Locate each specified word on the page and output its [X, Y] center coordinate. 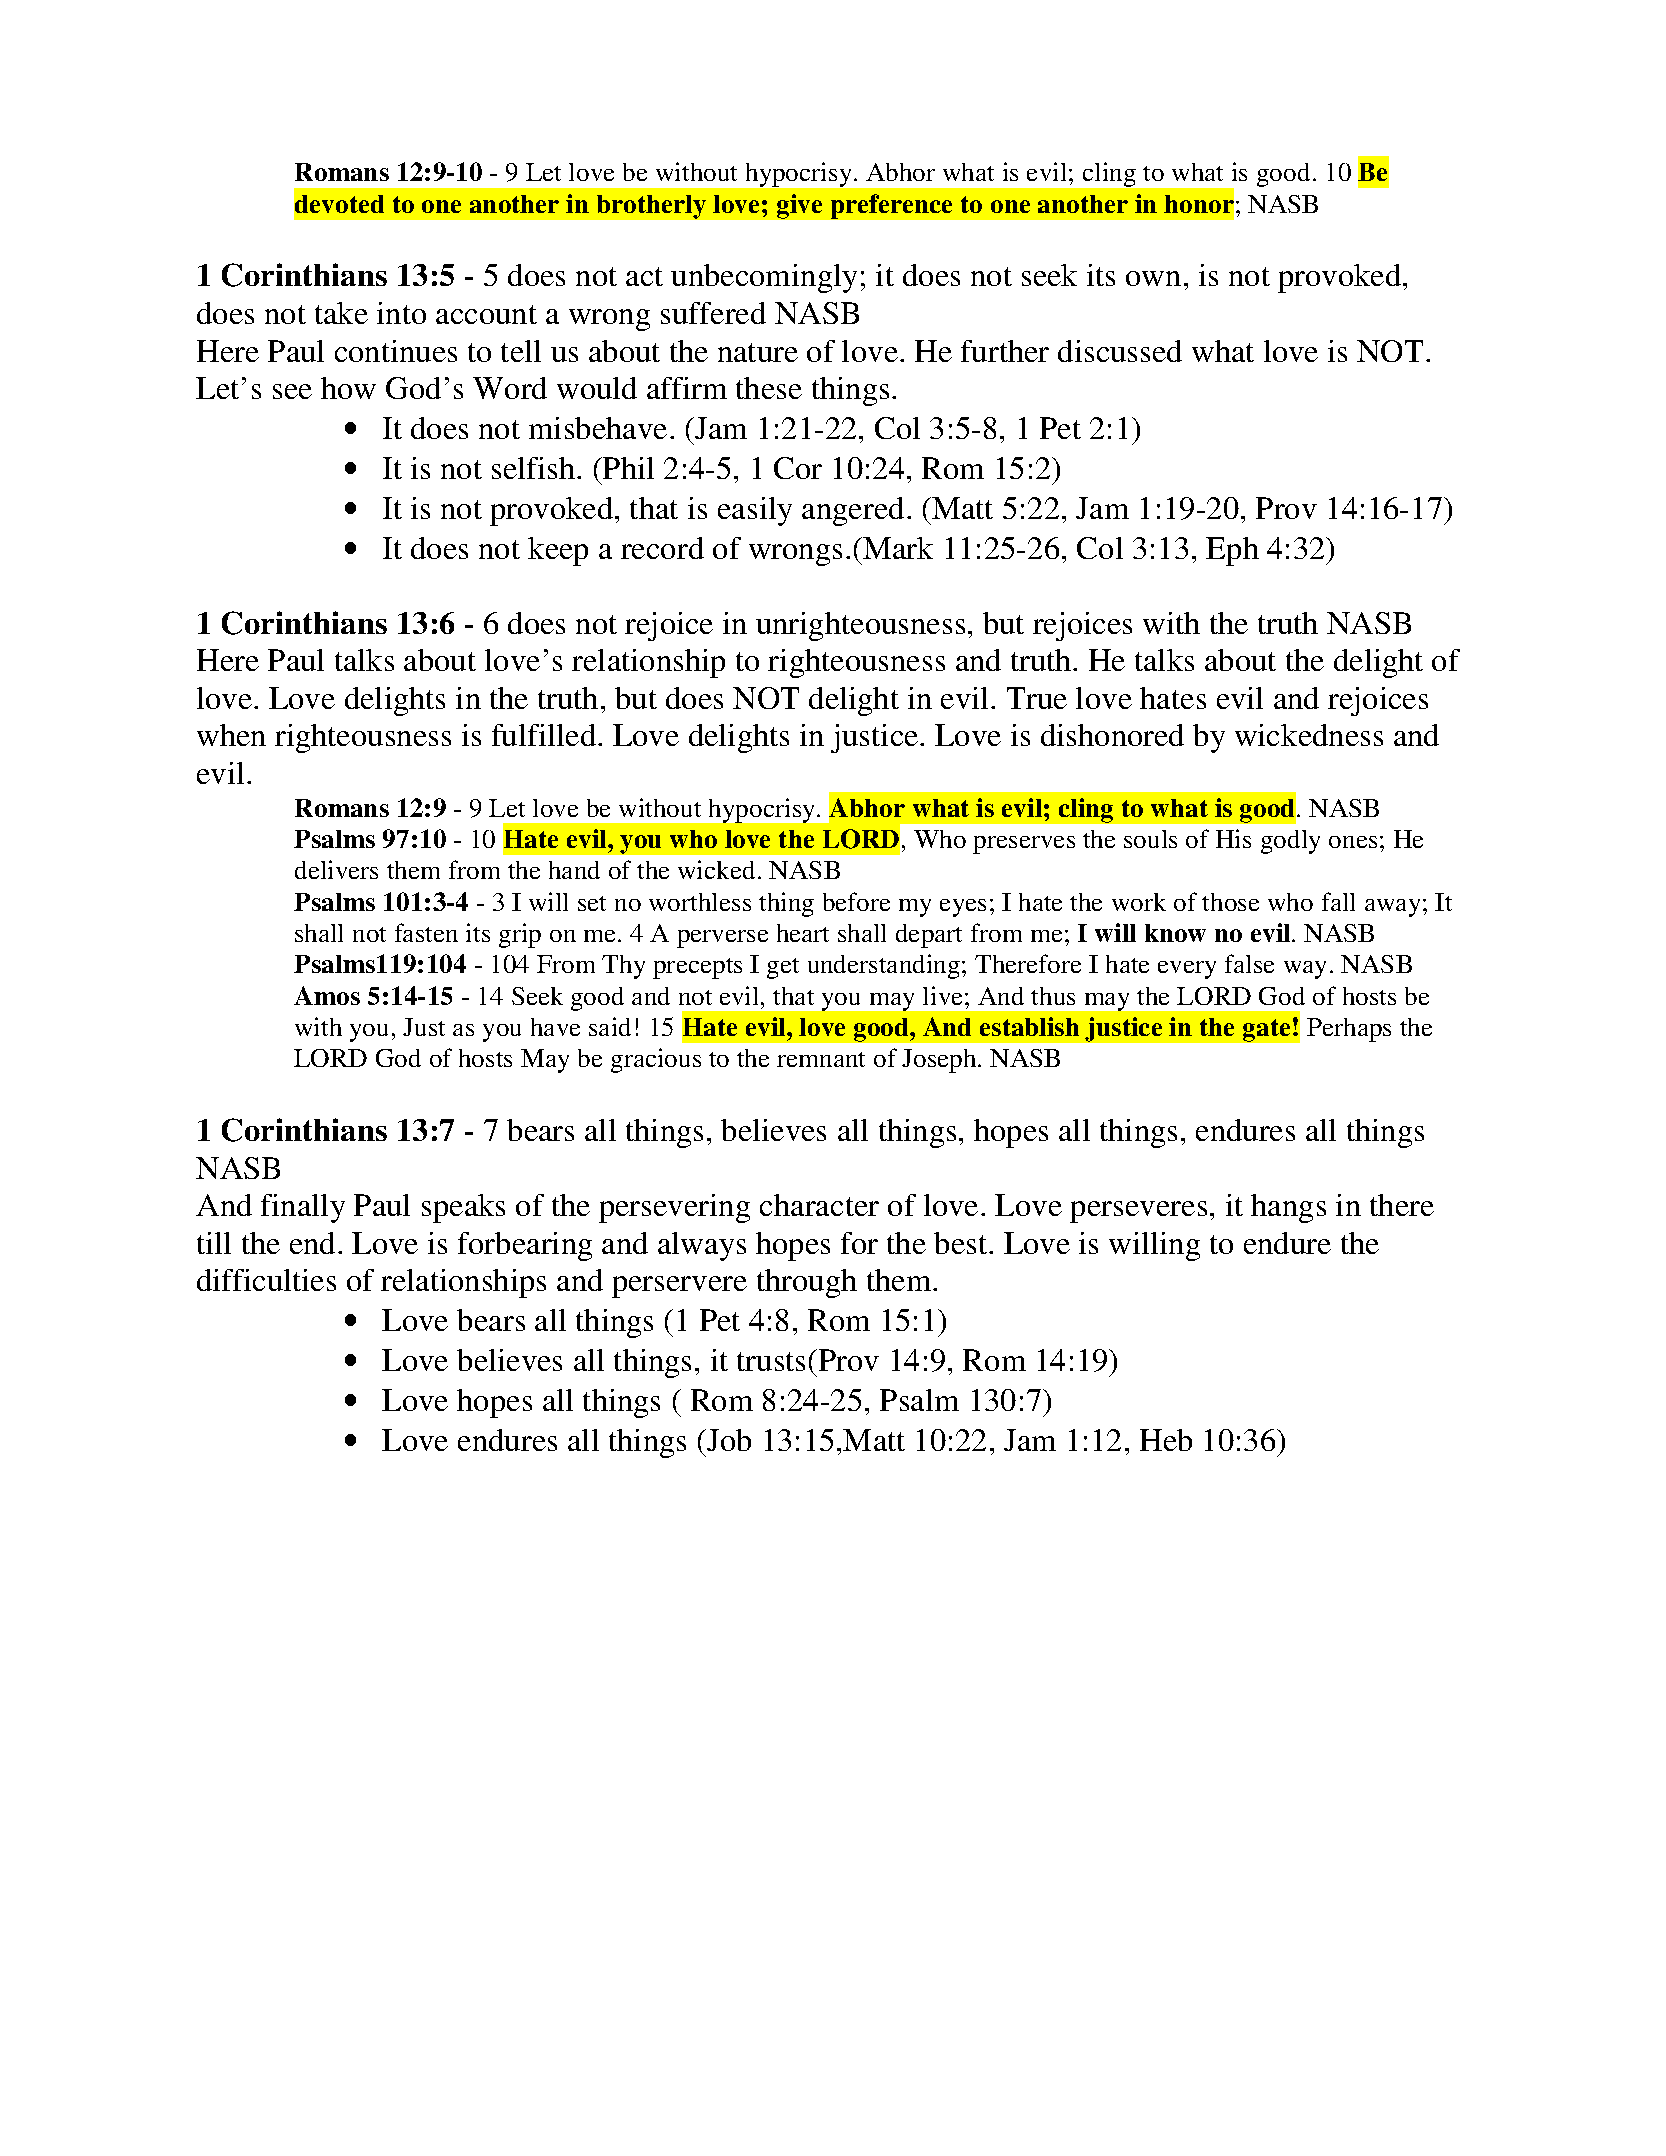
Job [728, 1440]
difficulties [266, 1280]
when [231, 735]
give [799, 206]
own [1153, 278]
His [1233, 838]
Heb [1166, 1440]
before [856, 901]
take [341, 313]
